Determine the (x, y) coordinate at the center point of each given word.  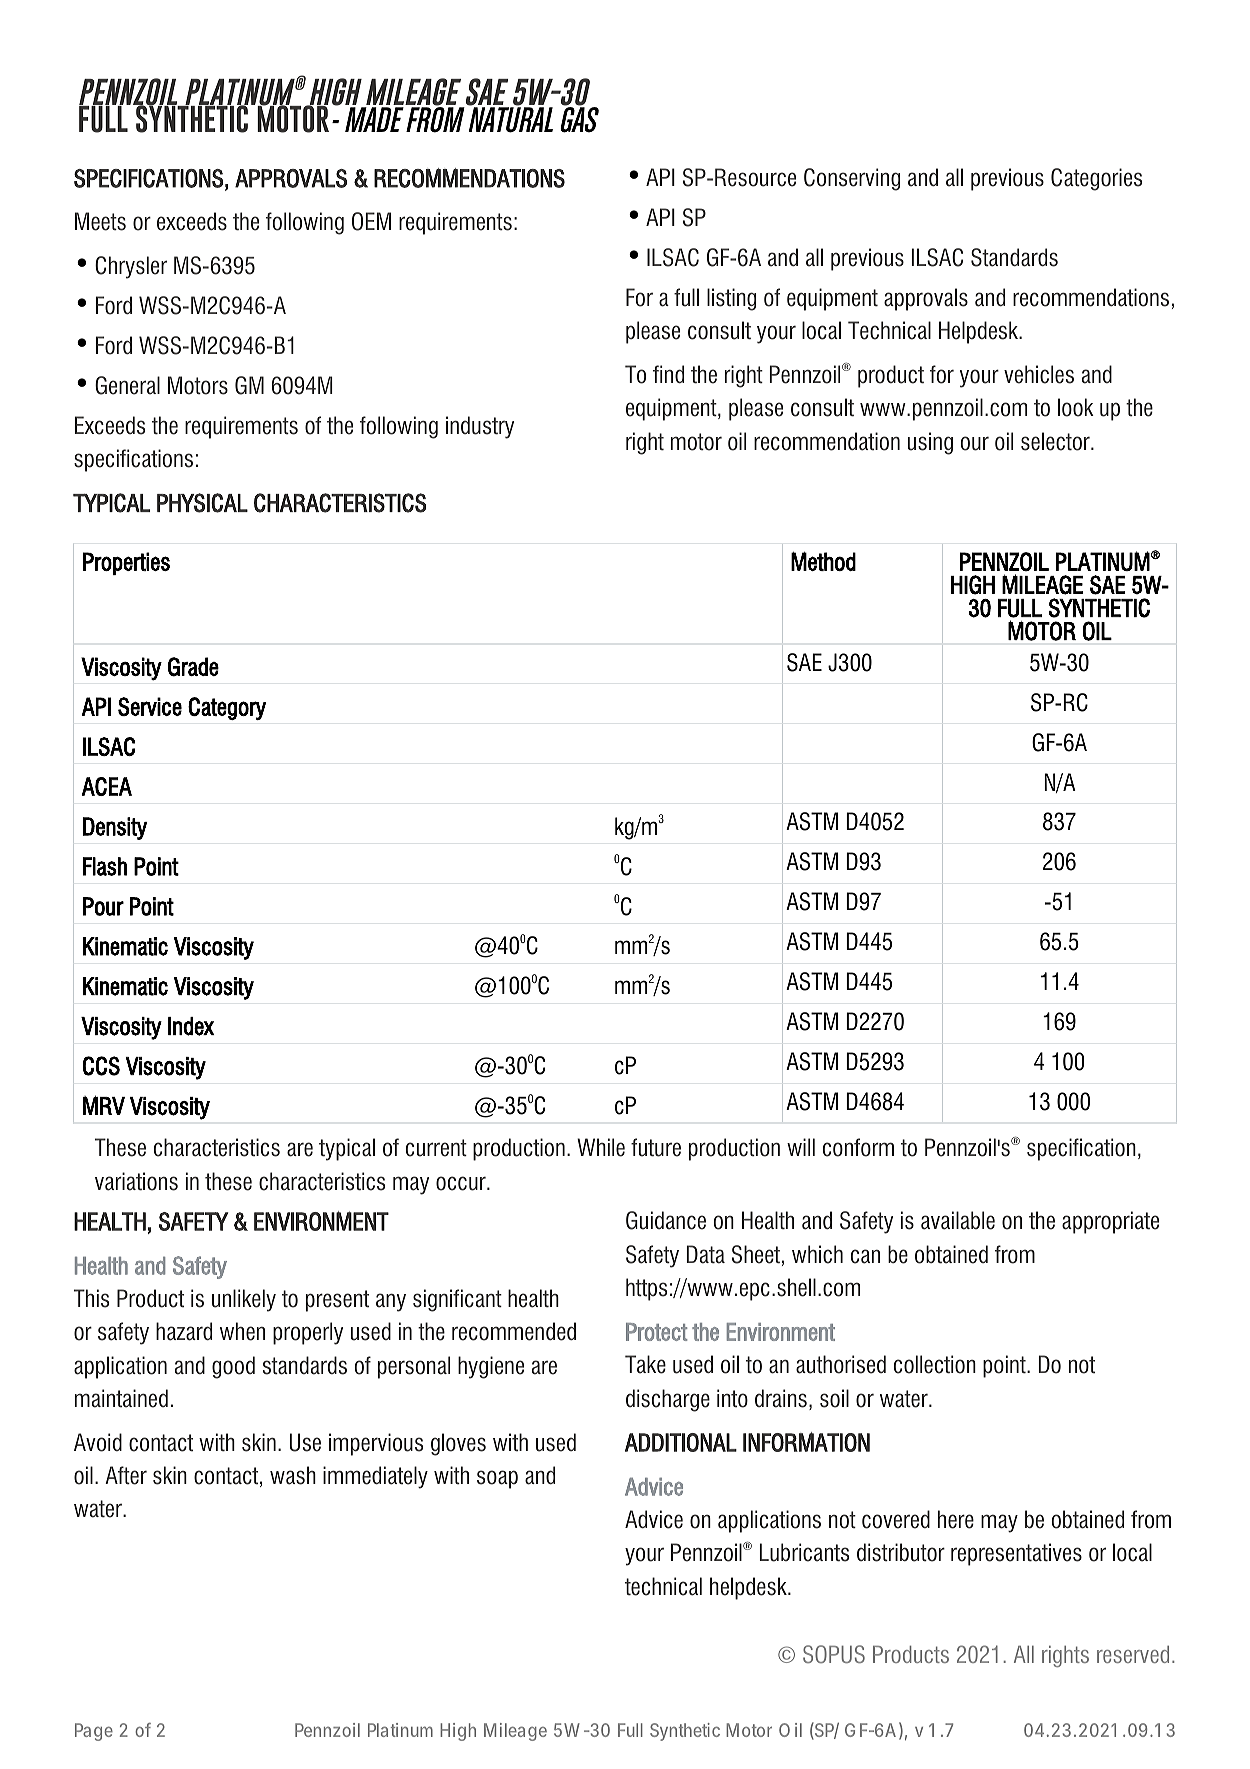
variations (136, 1181)
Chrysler (131, 267)
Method (823, 561)
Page (94, 1732)
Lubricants (804, 1552)
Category (227, 708)
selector (1056, 441)
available (958, 1220)
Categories (1096, 179)
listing (731, 299)
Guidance (666, 1220)
